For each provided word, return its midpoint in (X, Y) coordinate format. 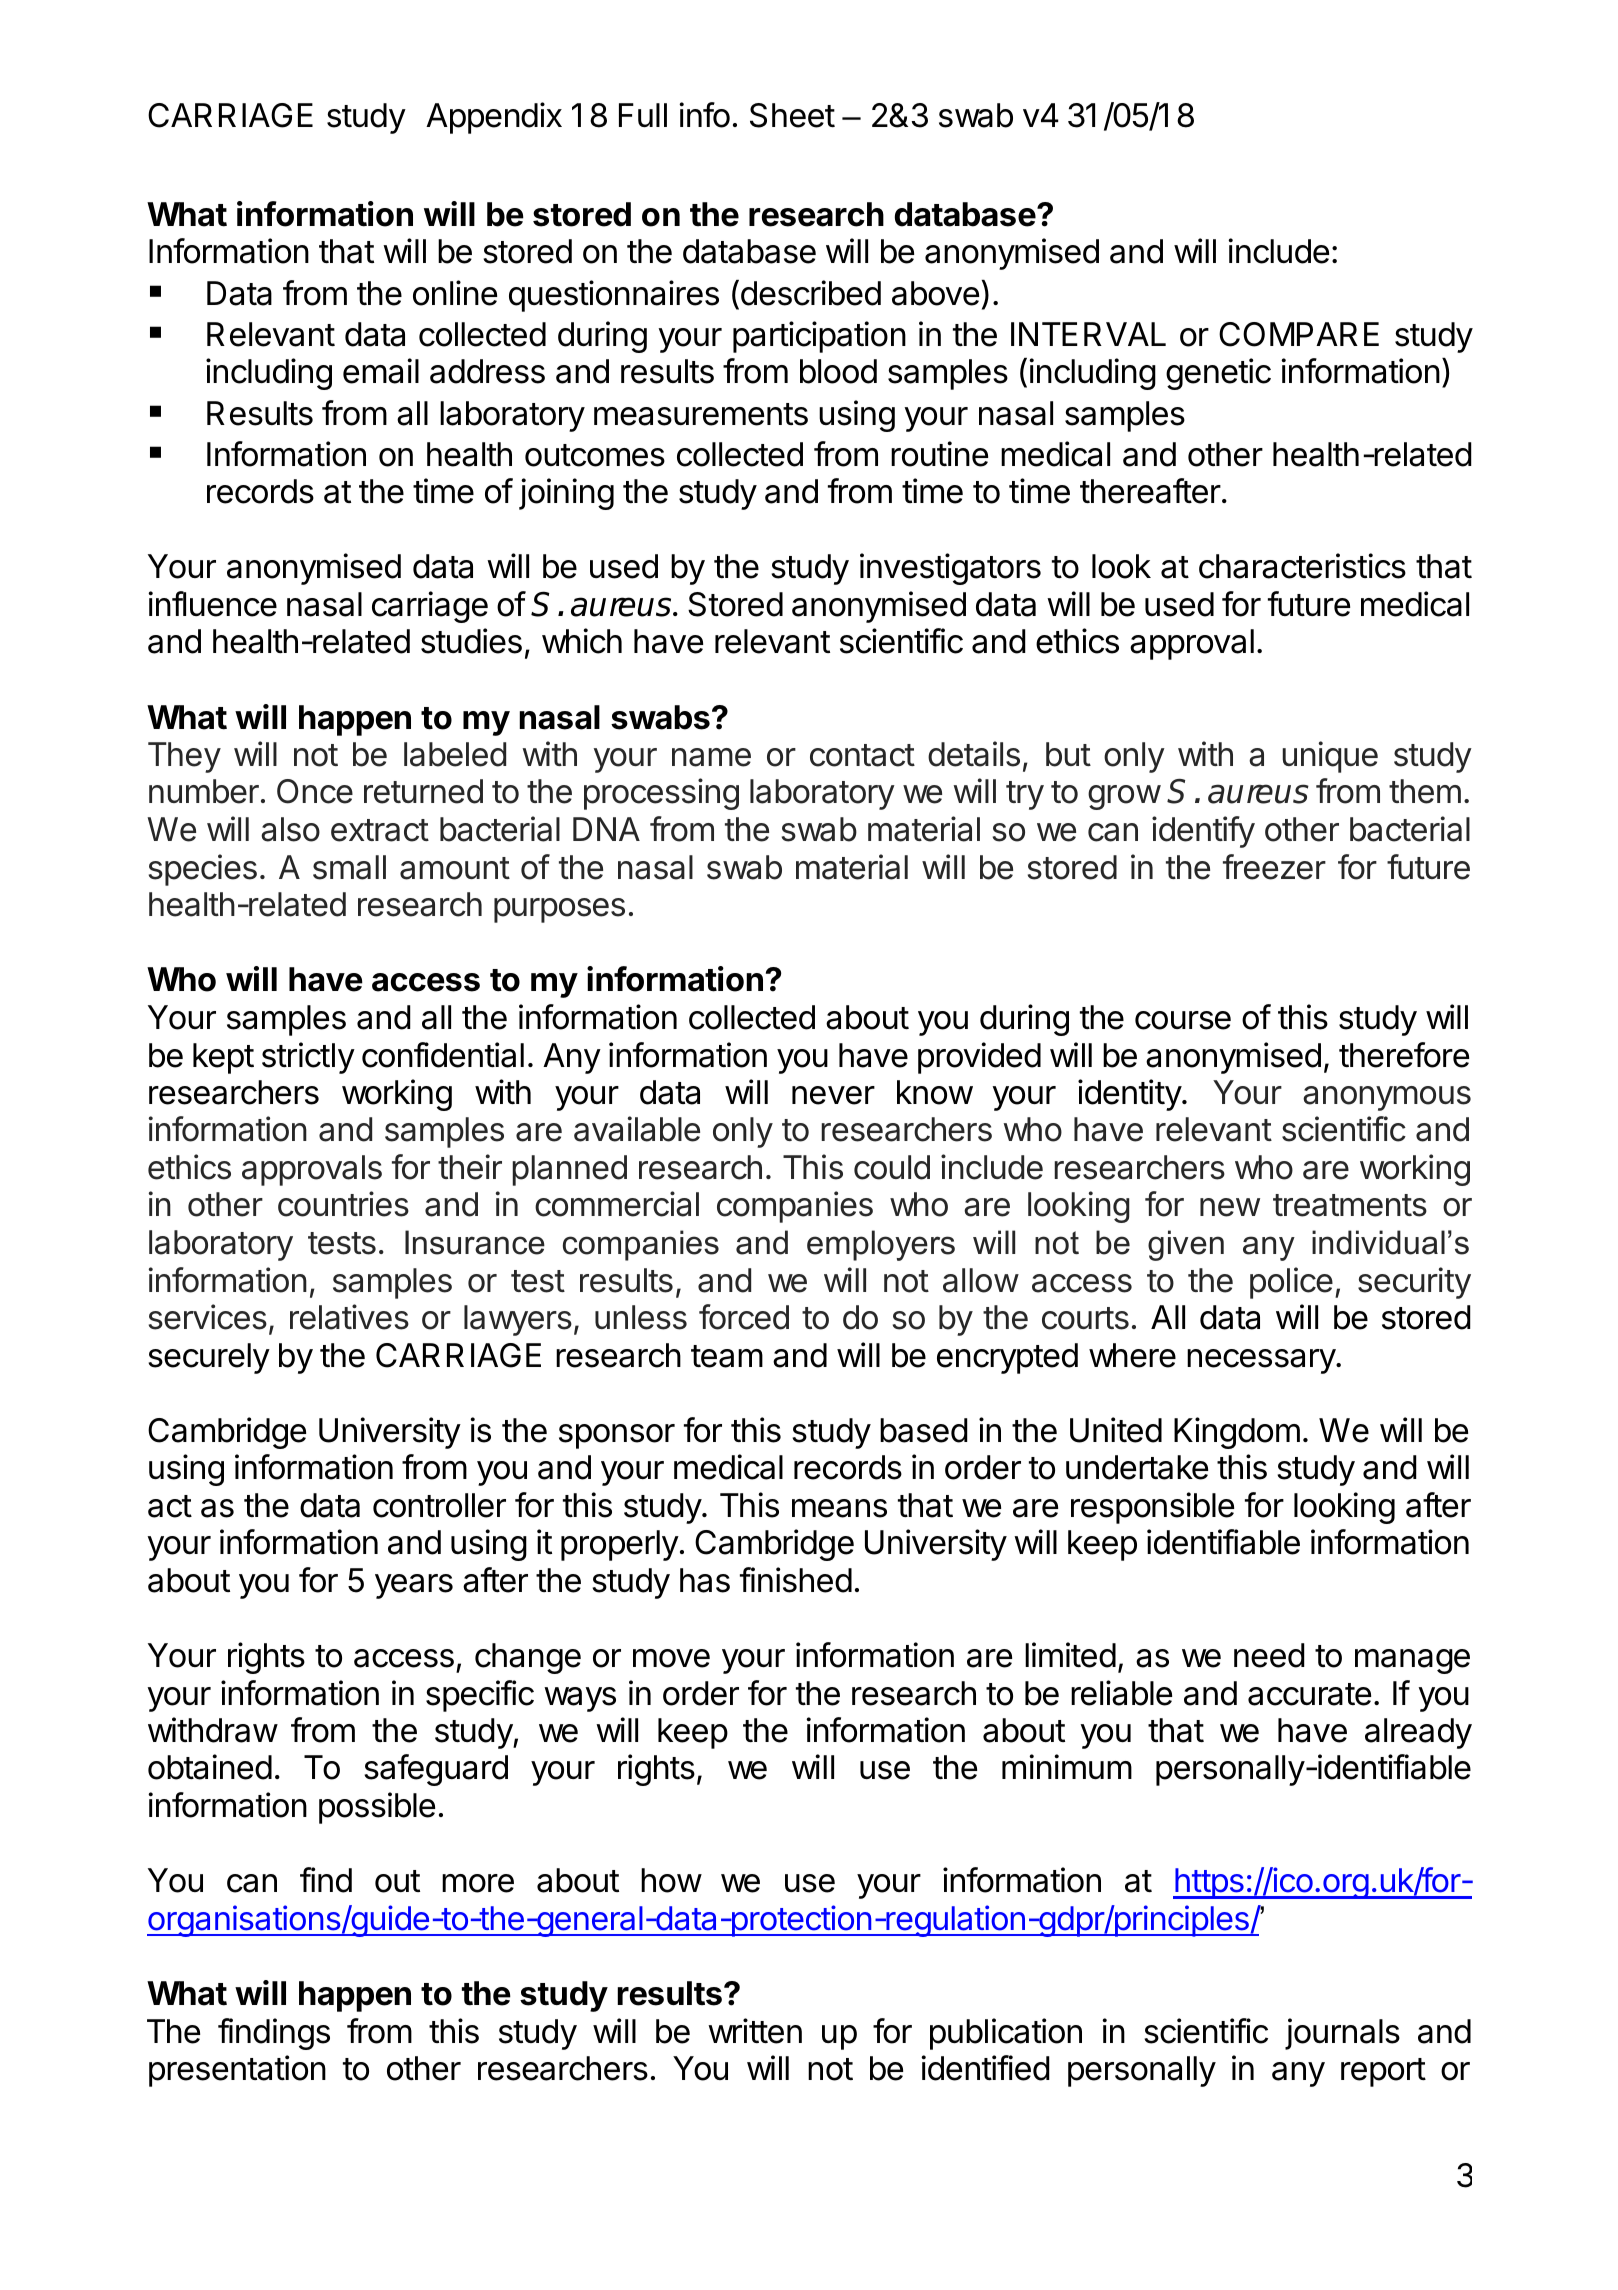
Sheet (792, 115)
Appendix (494, 118)
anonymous (1387, 1098)
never (833, 1095)
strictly (308, 1058)
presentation (237, 2071)
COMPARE (1299, 334)
